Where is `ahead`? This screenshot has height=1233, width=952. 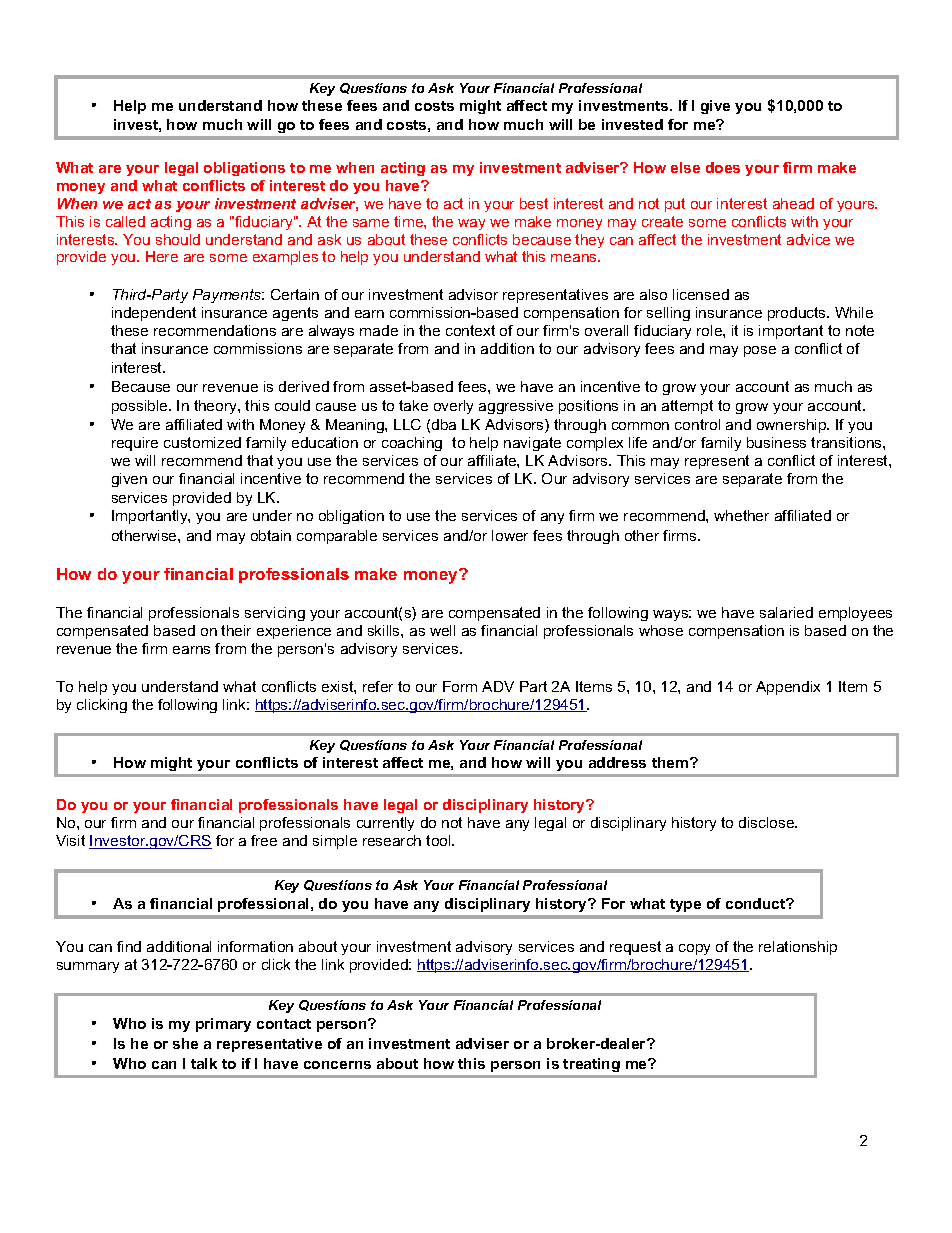 ahead is located at coordinates (793, 203).
